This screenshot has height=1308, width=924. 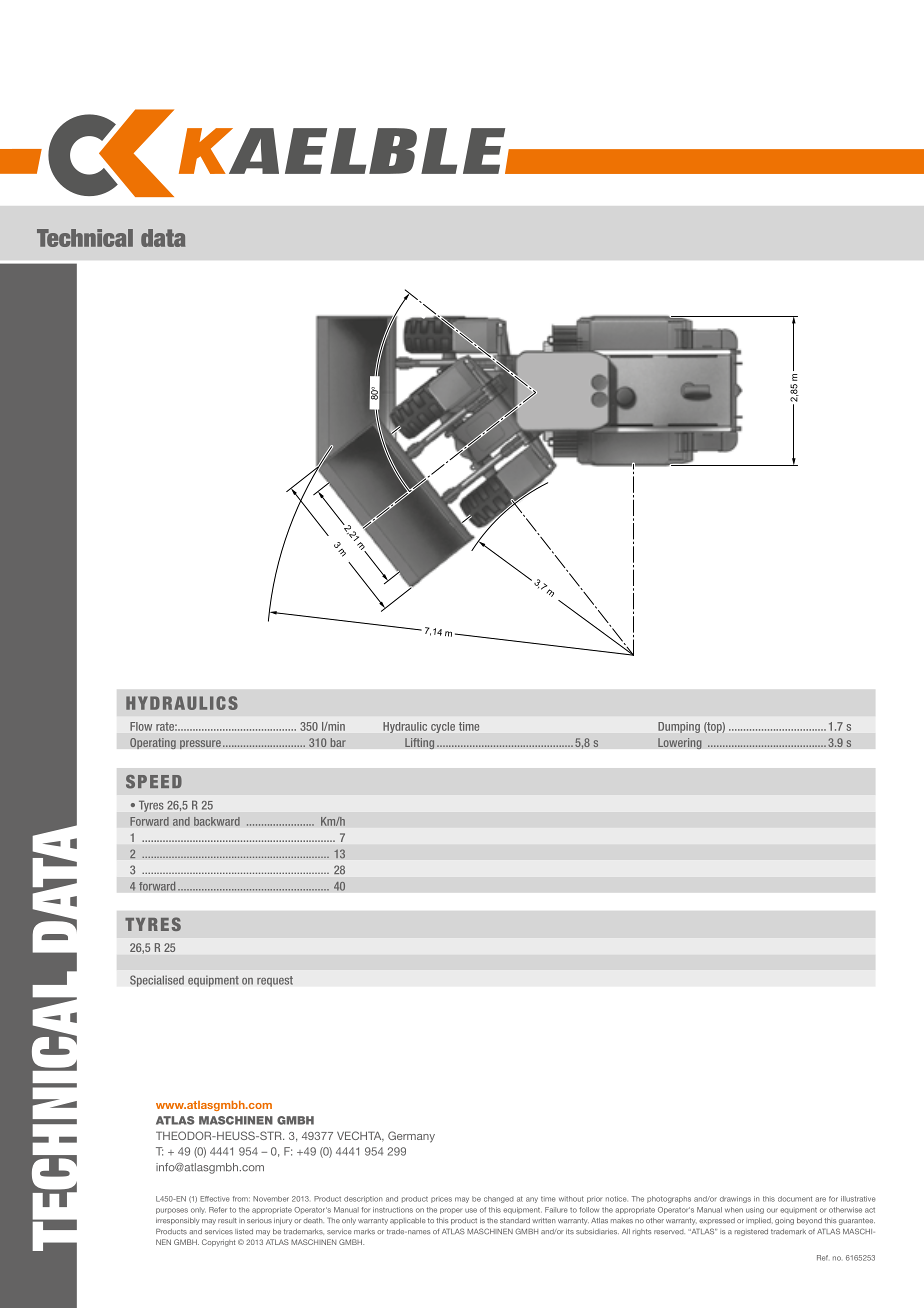 I want to click on Lowering, so click(x=680, y=743).
